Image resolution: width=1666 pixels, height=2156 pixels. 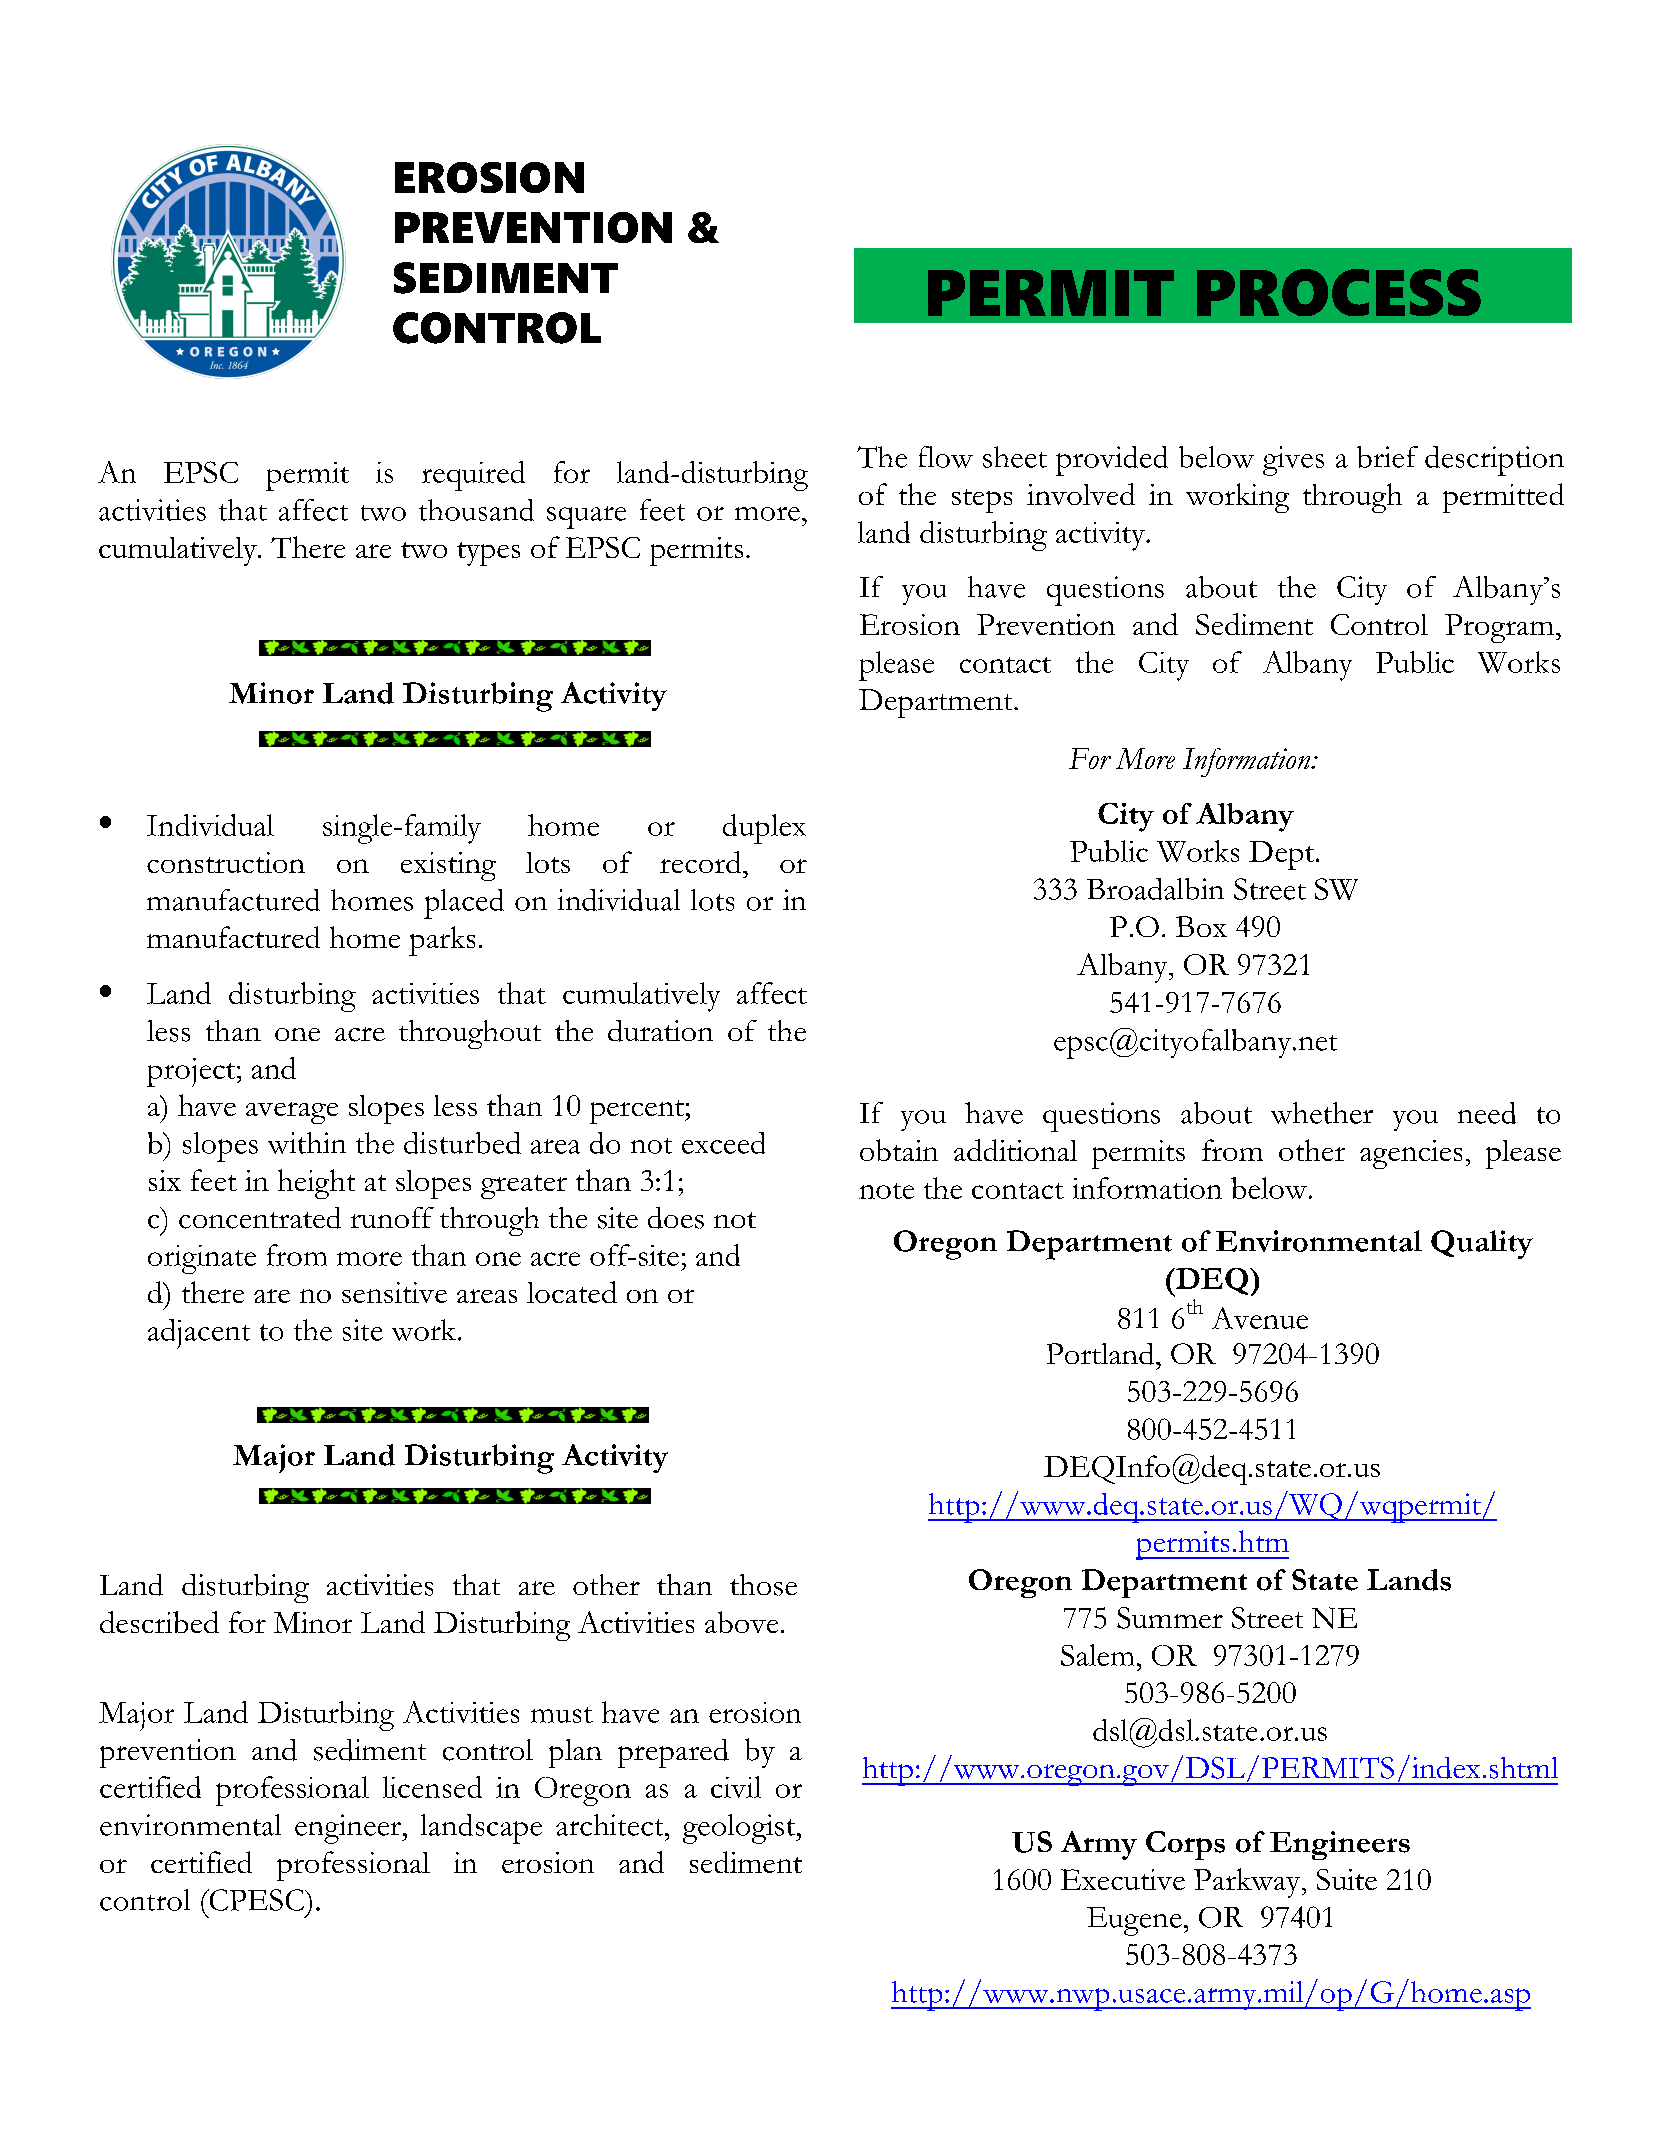 What do you see at coordinates (199, 1334) in the screenshot?
I see `adjacent` at bounding box center [199, 1334].
